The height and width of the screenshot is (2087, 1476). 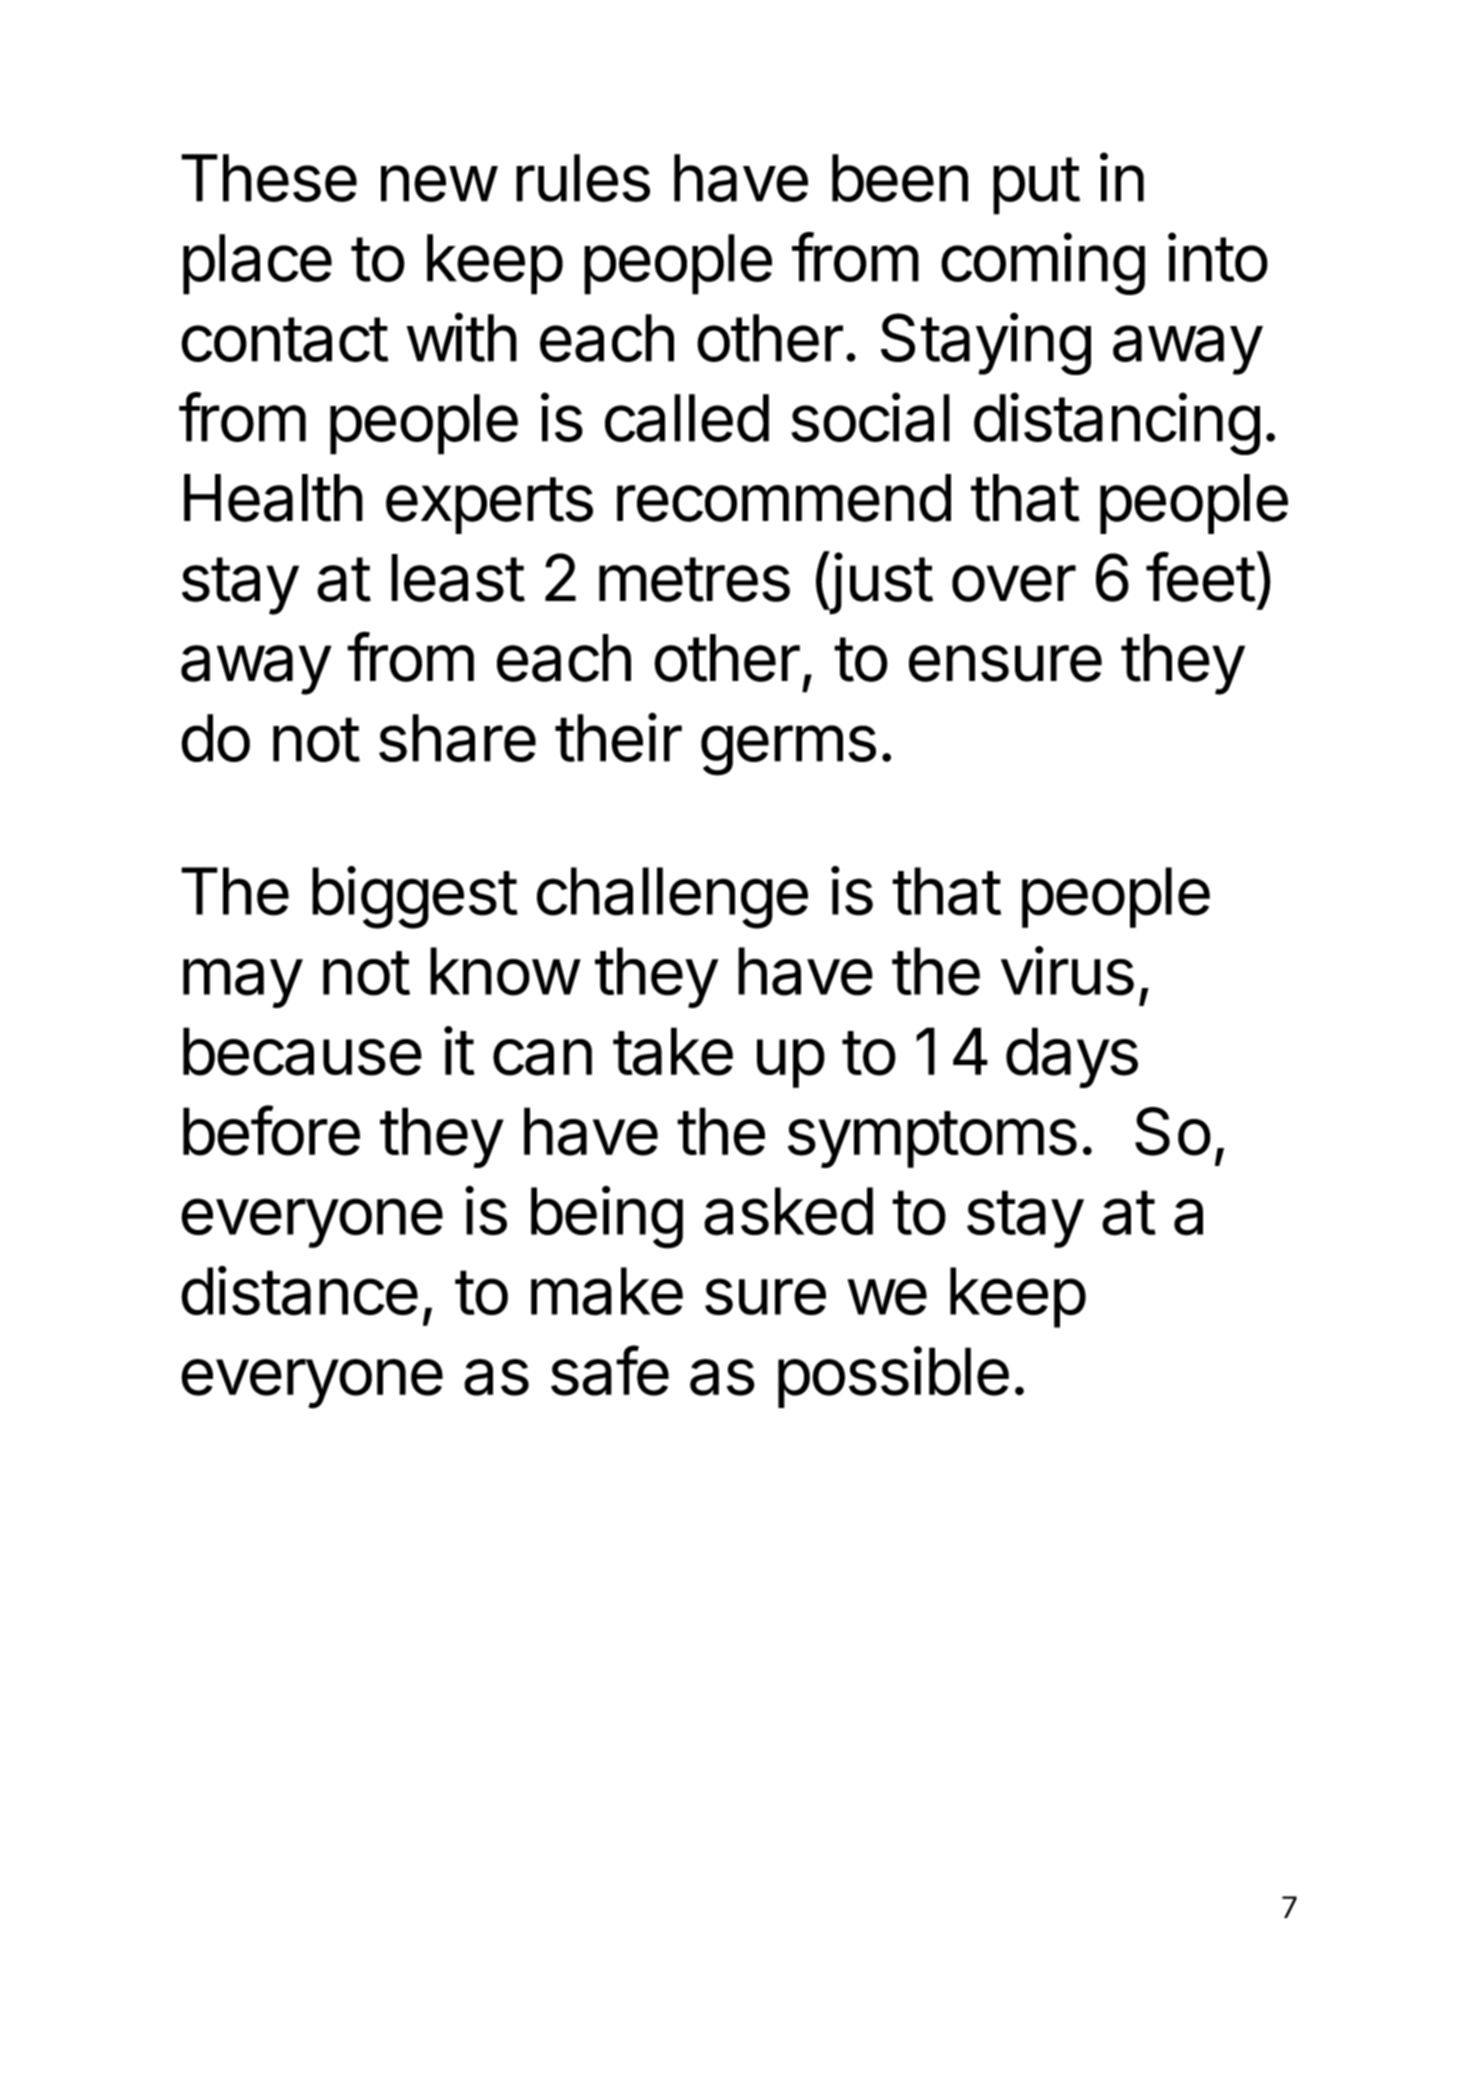 What do you see at coordinates (269, 178) in the screenshot?
I see `These` at bounding box center [269, 178].
